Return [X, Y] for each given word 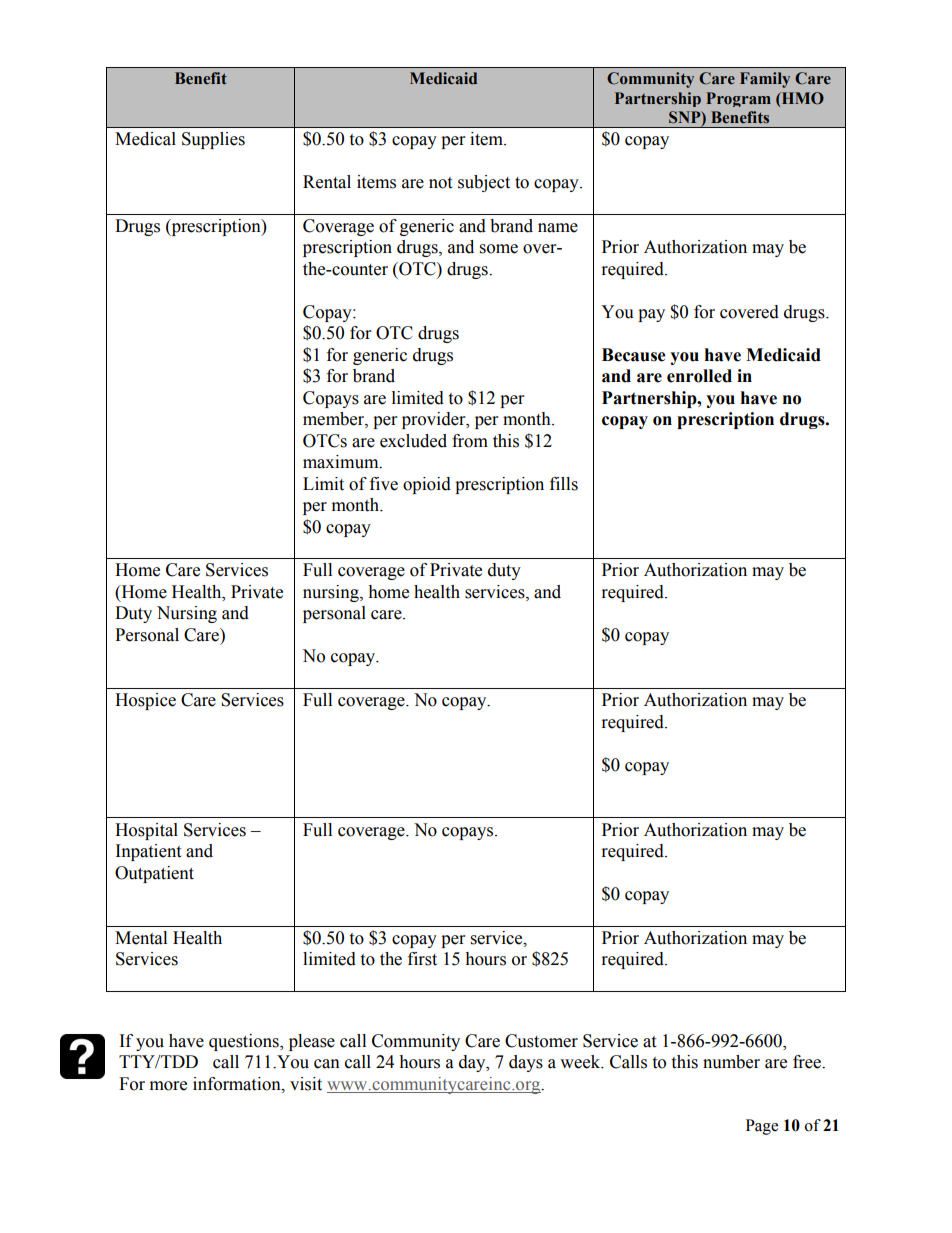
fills [564, 484]
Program [738, 99]
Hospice [145, 701]
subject [484, 183]
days [526, 1063]
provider [435, 420]
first [422, 959]
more [168, 1086]
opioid [427, 485]
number [731, 1062]
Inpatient [148, 852]
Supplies [213, 140]
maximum [342, 462]
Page [762, 1127]
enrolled [699, 376]
